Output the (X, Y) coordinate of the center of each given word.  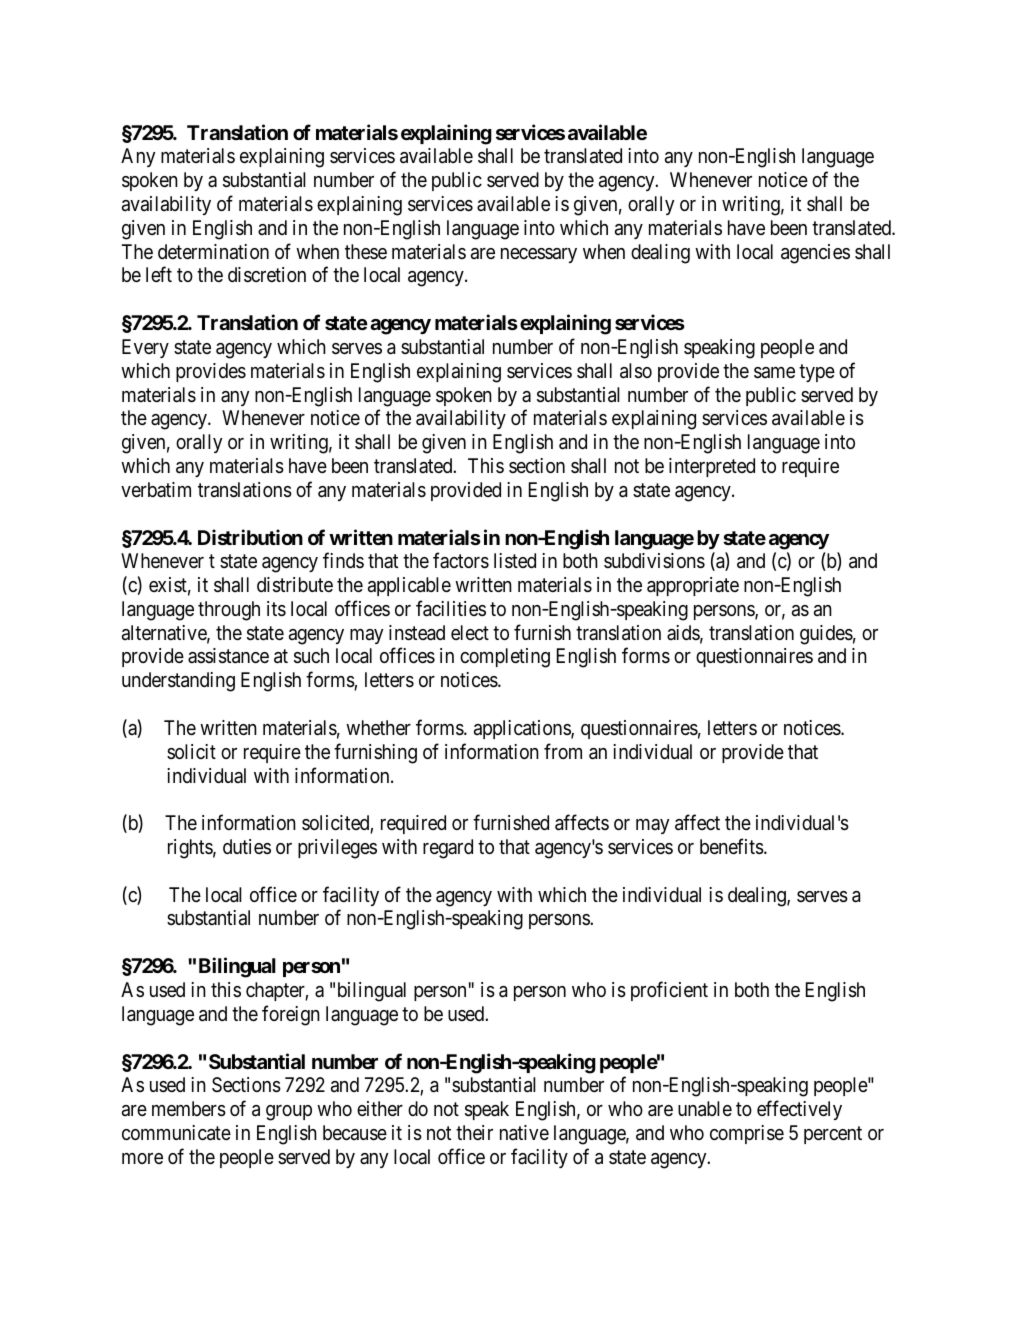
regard (448, 849)
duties (247, 846)
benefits (732, 846)
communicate (176, 1133)
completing (505, 658)
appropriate (693, 586)
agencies (815, 254)
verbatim (156, 489)
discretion (267, 275)
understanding (178, 682)
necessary (539, 255)
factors (461, 560)
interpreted (712, 467)
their (474, 1132)
